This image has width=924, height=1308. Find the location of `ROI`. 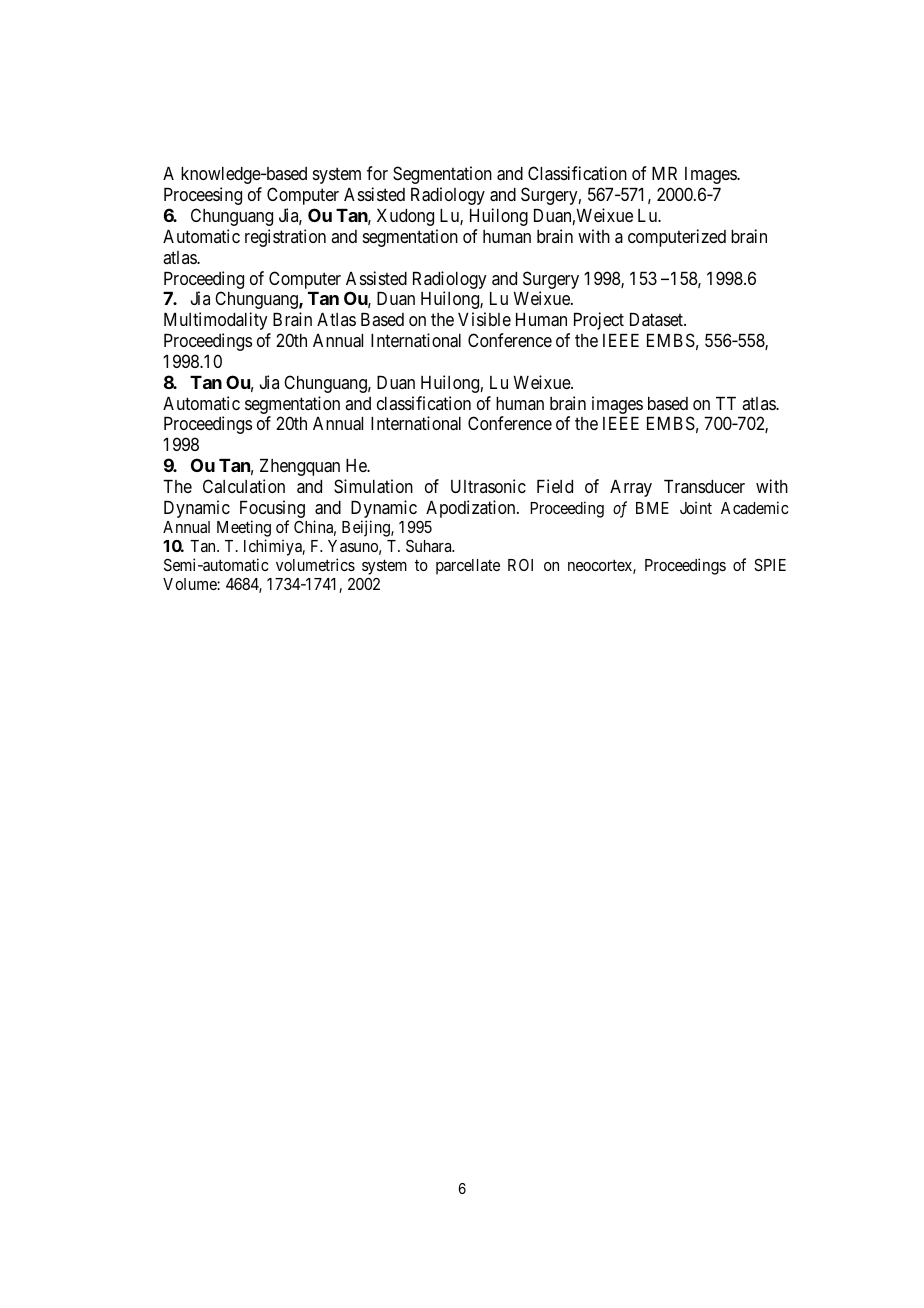

ROI is located at coordinates (520, 565).
